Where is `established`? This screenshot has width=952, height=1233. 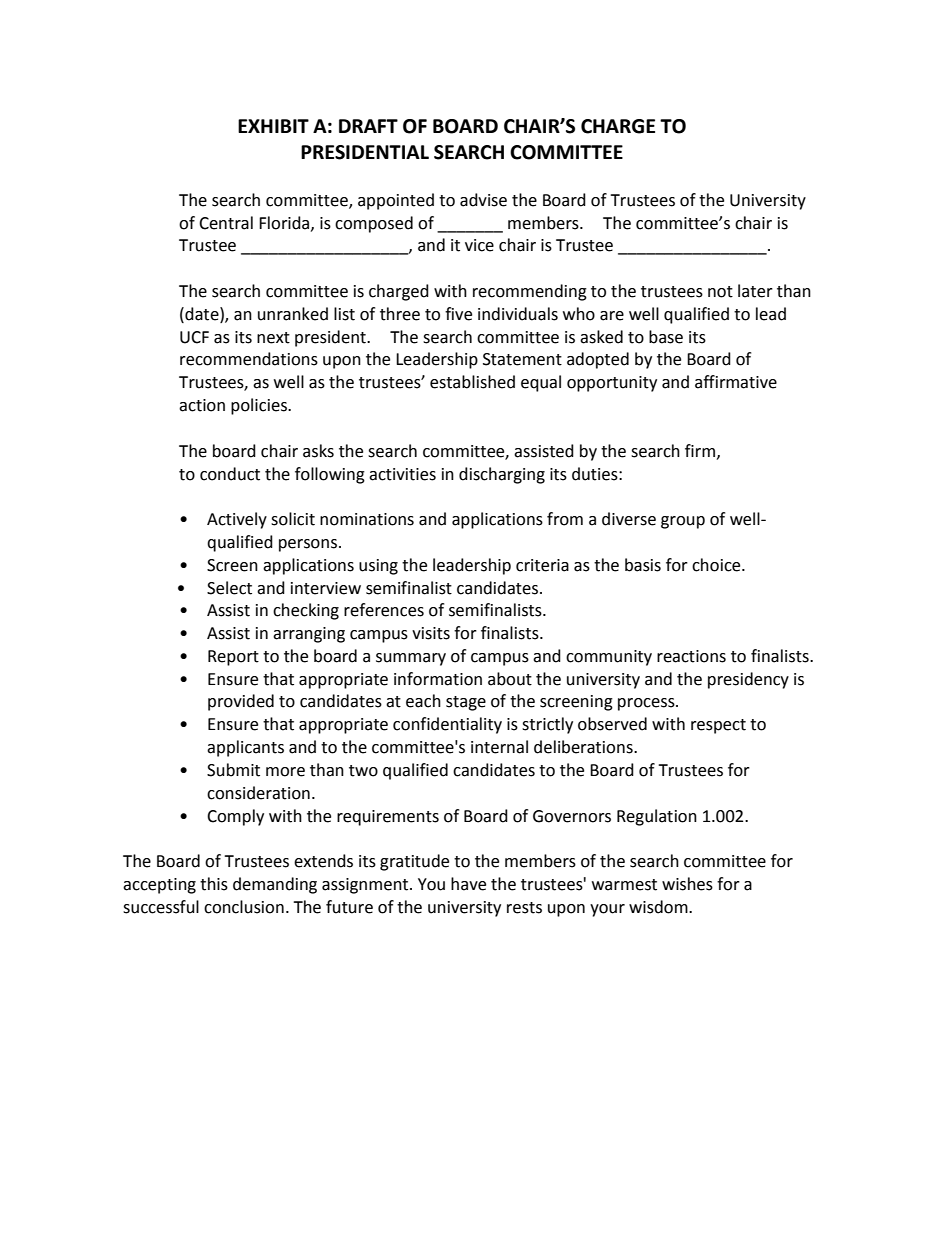
established is located at coordinates (472, 382).
